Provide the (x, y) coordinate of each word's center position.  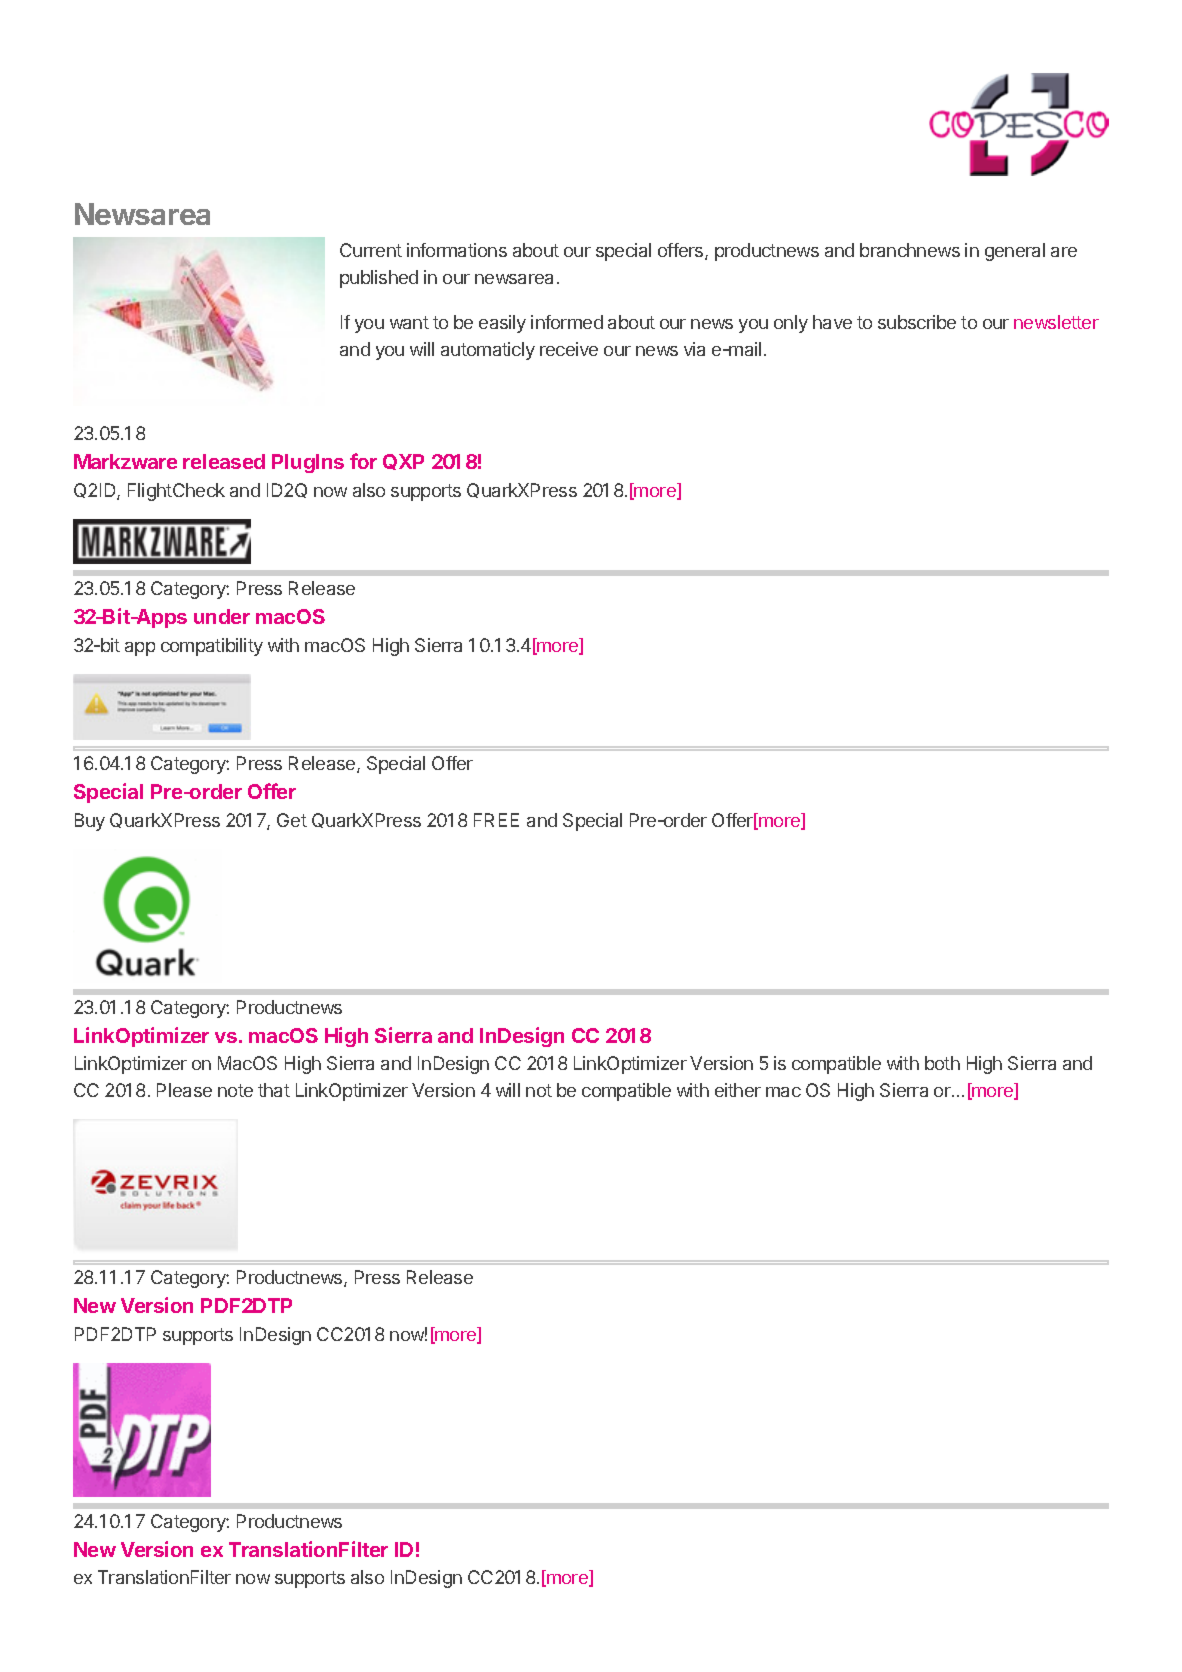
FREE (496, 820)
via (694, 349)
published (379, 279)
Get (292, 820)
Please (184, 1090)
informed (567, 322)
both (942, 1063)
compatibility (212, 647)
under (222, 616)
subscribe (917, 322)
